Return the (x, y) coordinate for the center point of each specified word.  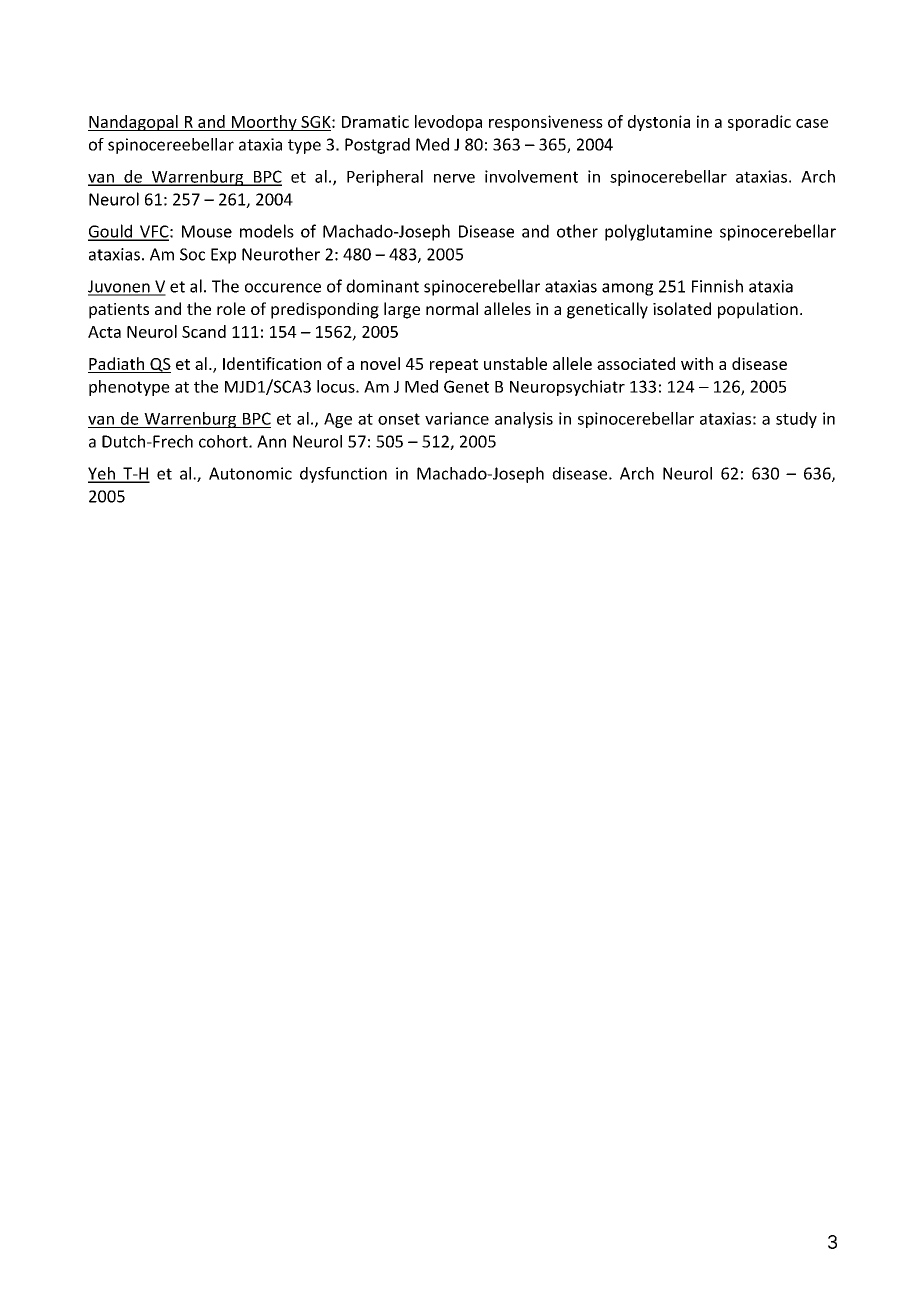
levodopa (448, 123)
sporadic (759, 123)
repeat (454, 366)
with (697, 363)
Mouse (207, 231)
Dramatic (375, 121)
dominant (382, 286)
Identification (272, 363)
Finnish (717, 286)
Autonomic (250, 473)
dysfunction (343, 475)
